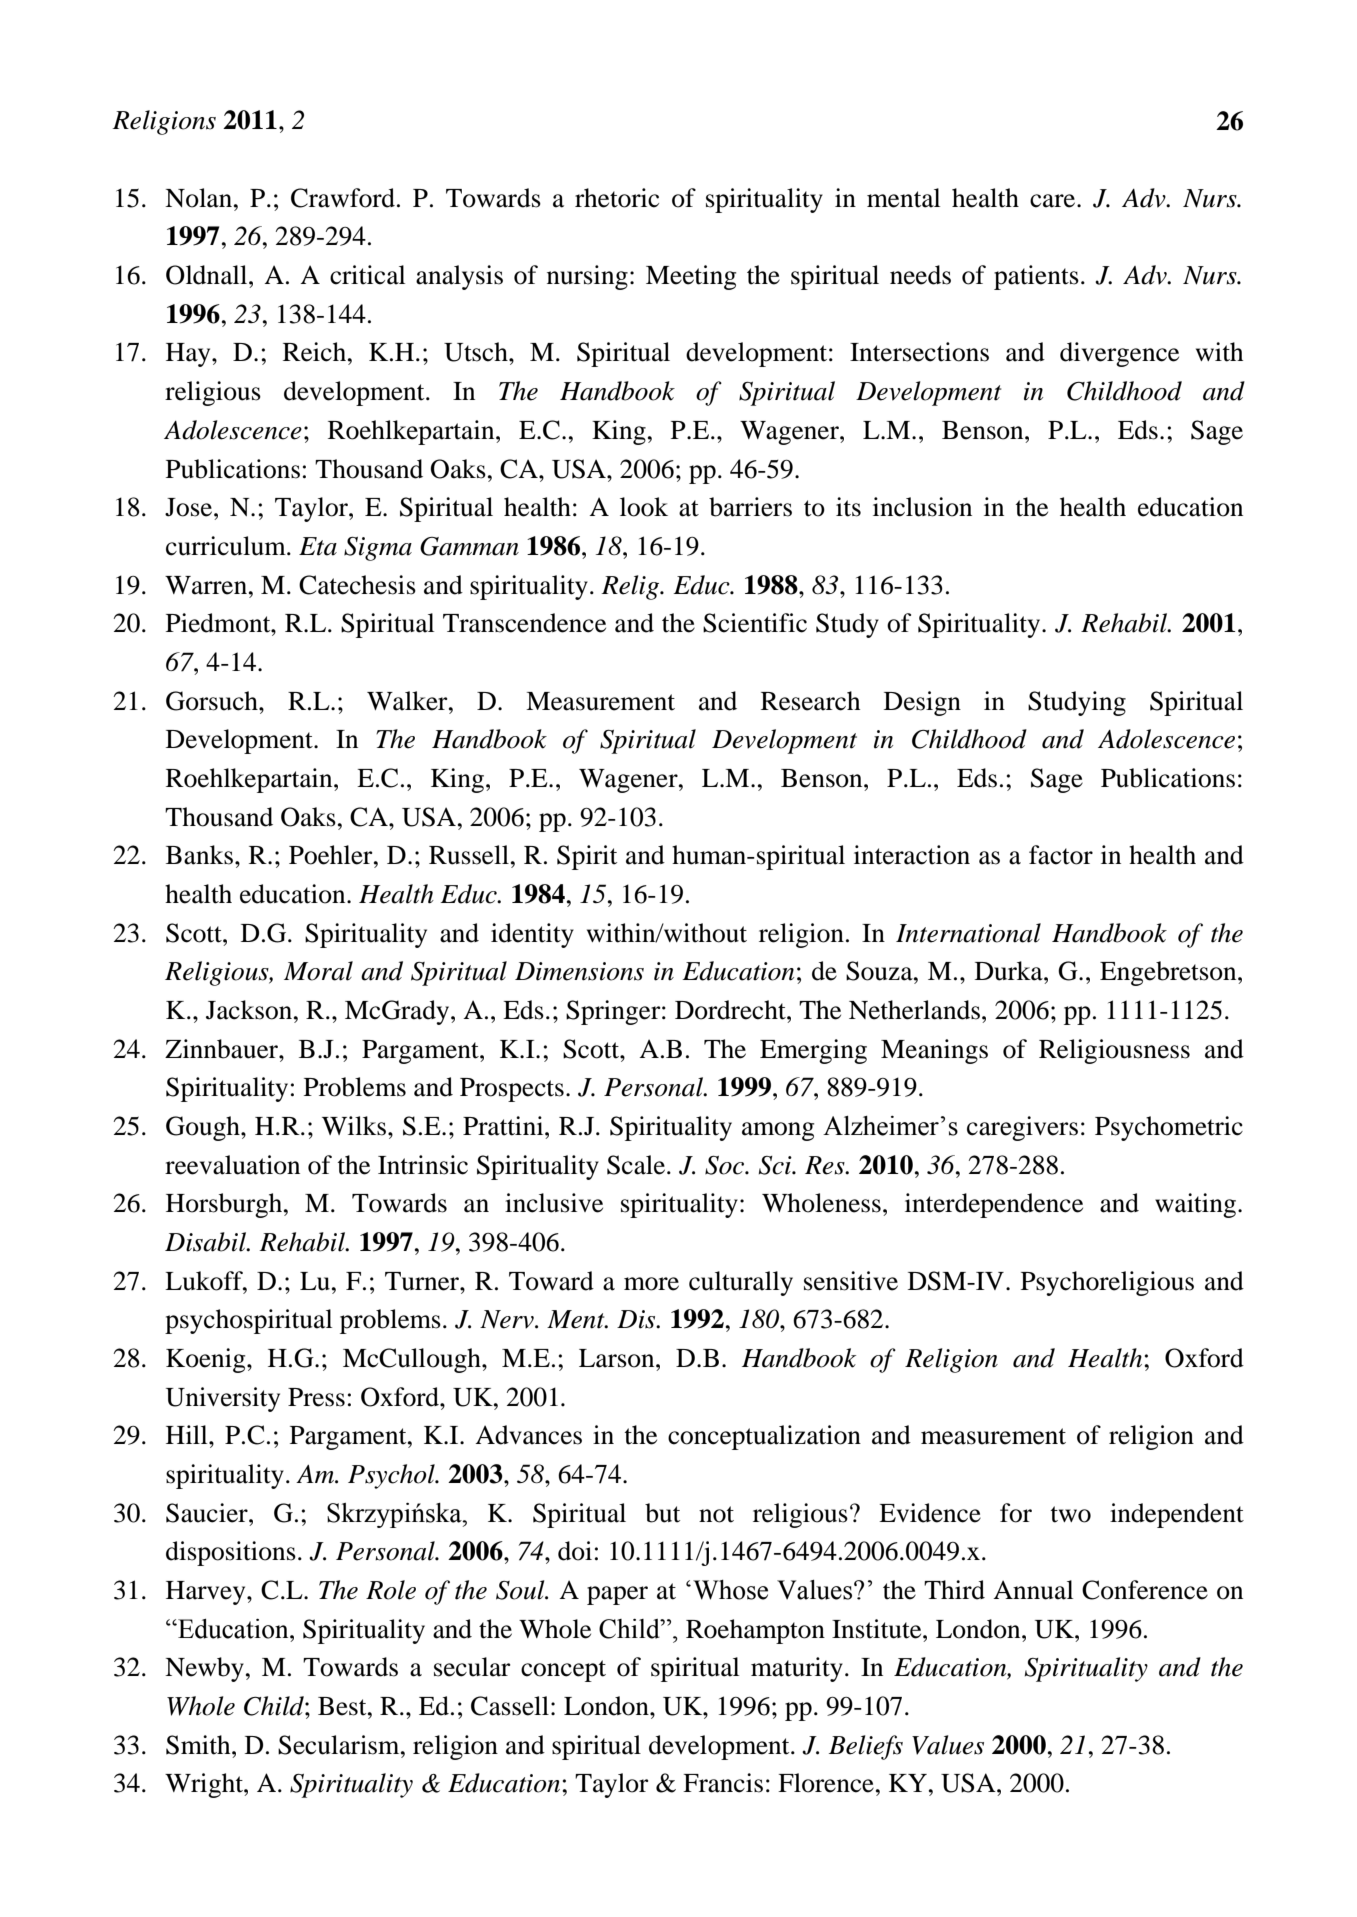 The width and height of the document is (1357, 1917). Describe the element at coordinates (1036, 277) in the document. I see `patients` at that location.
